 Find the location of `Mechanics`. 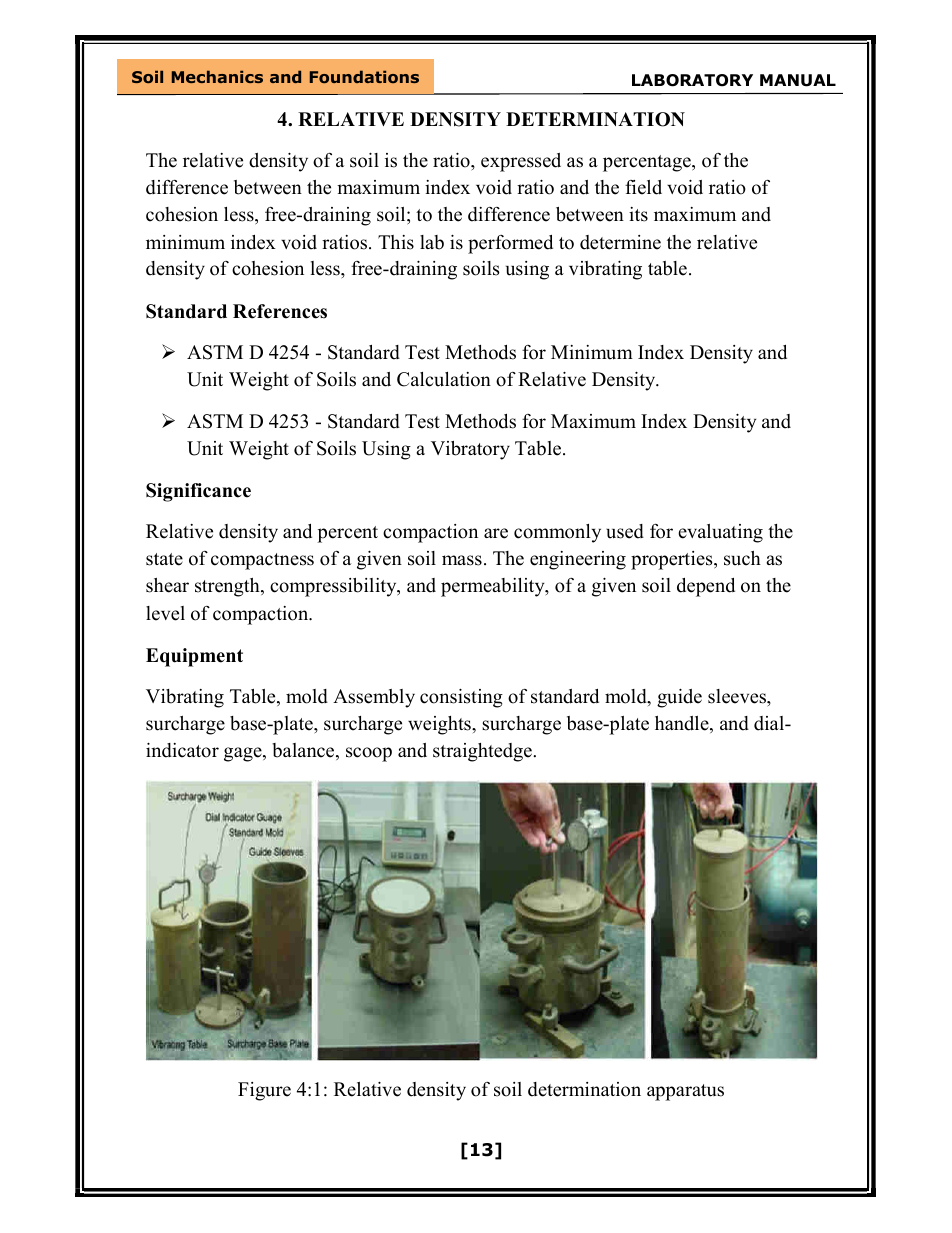

Mechanics is located at coordinates (217, 76).
